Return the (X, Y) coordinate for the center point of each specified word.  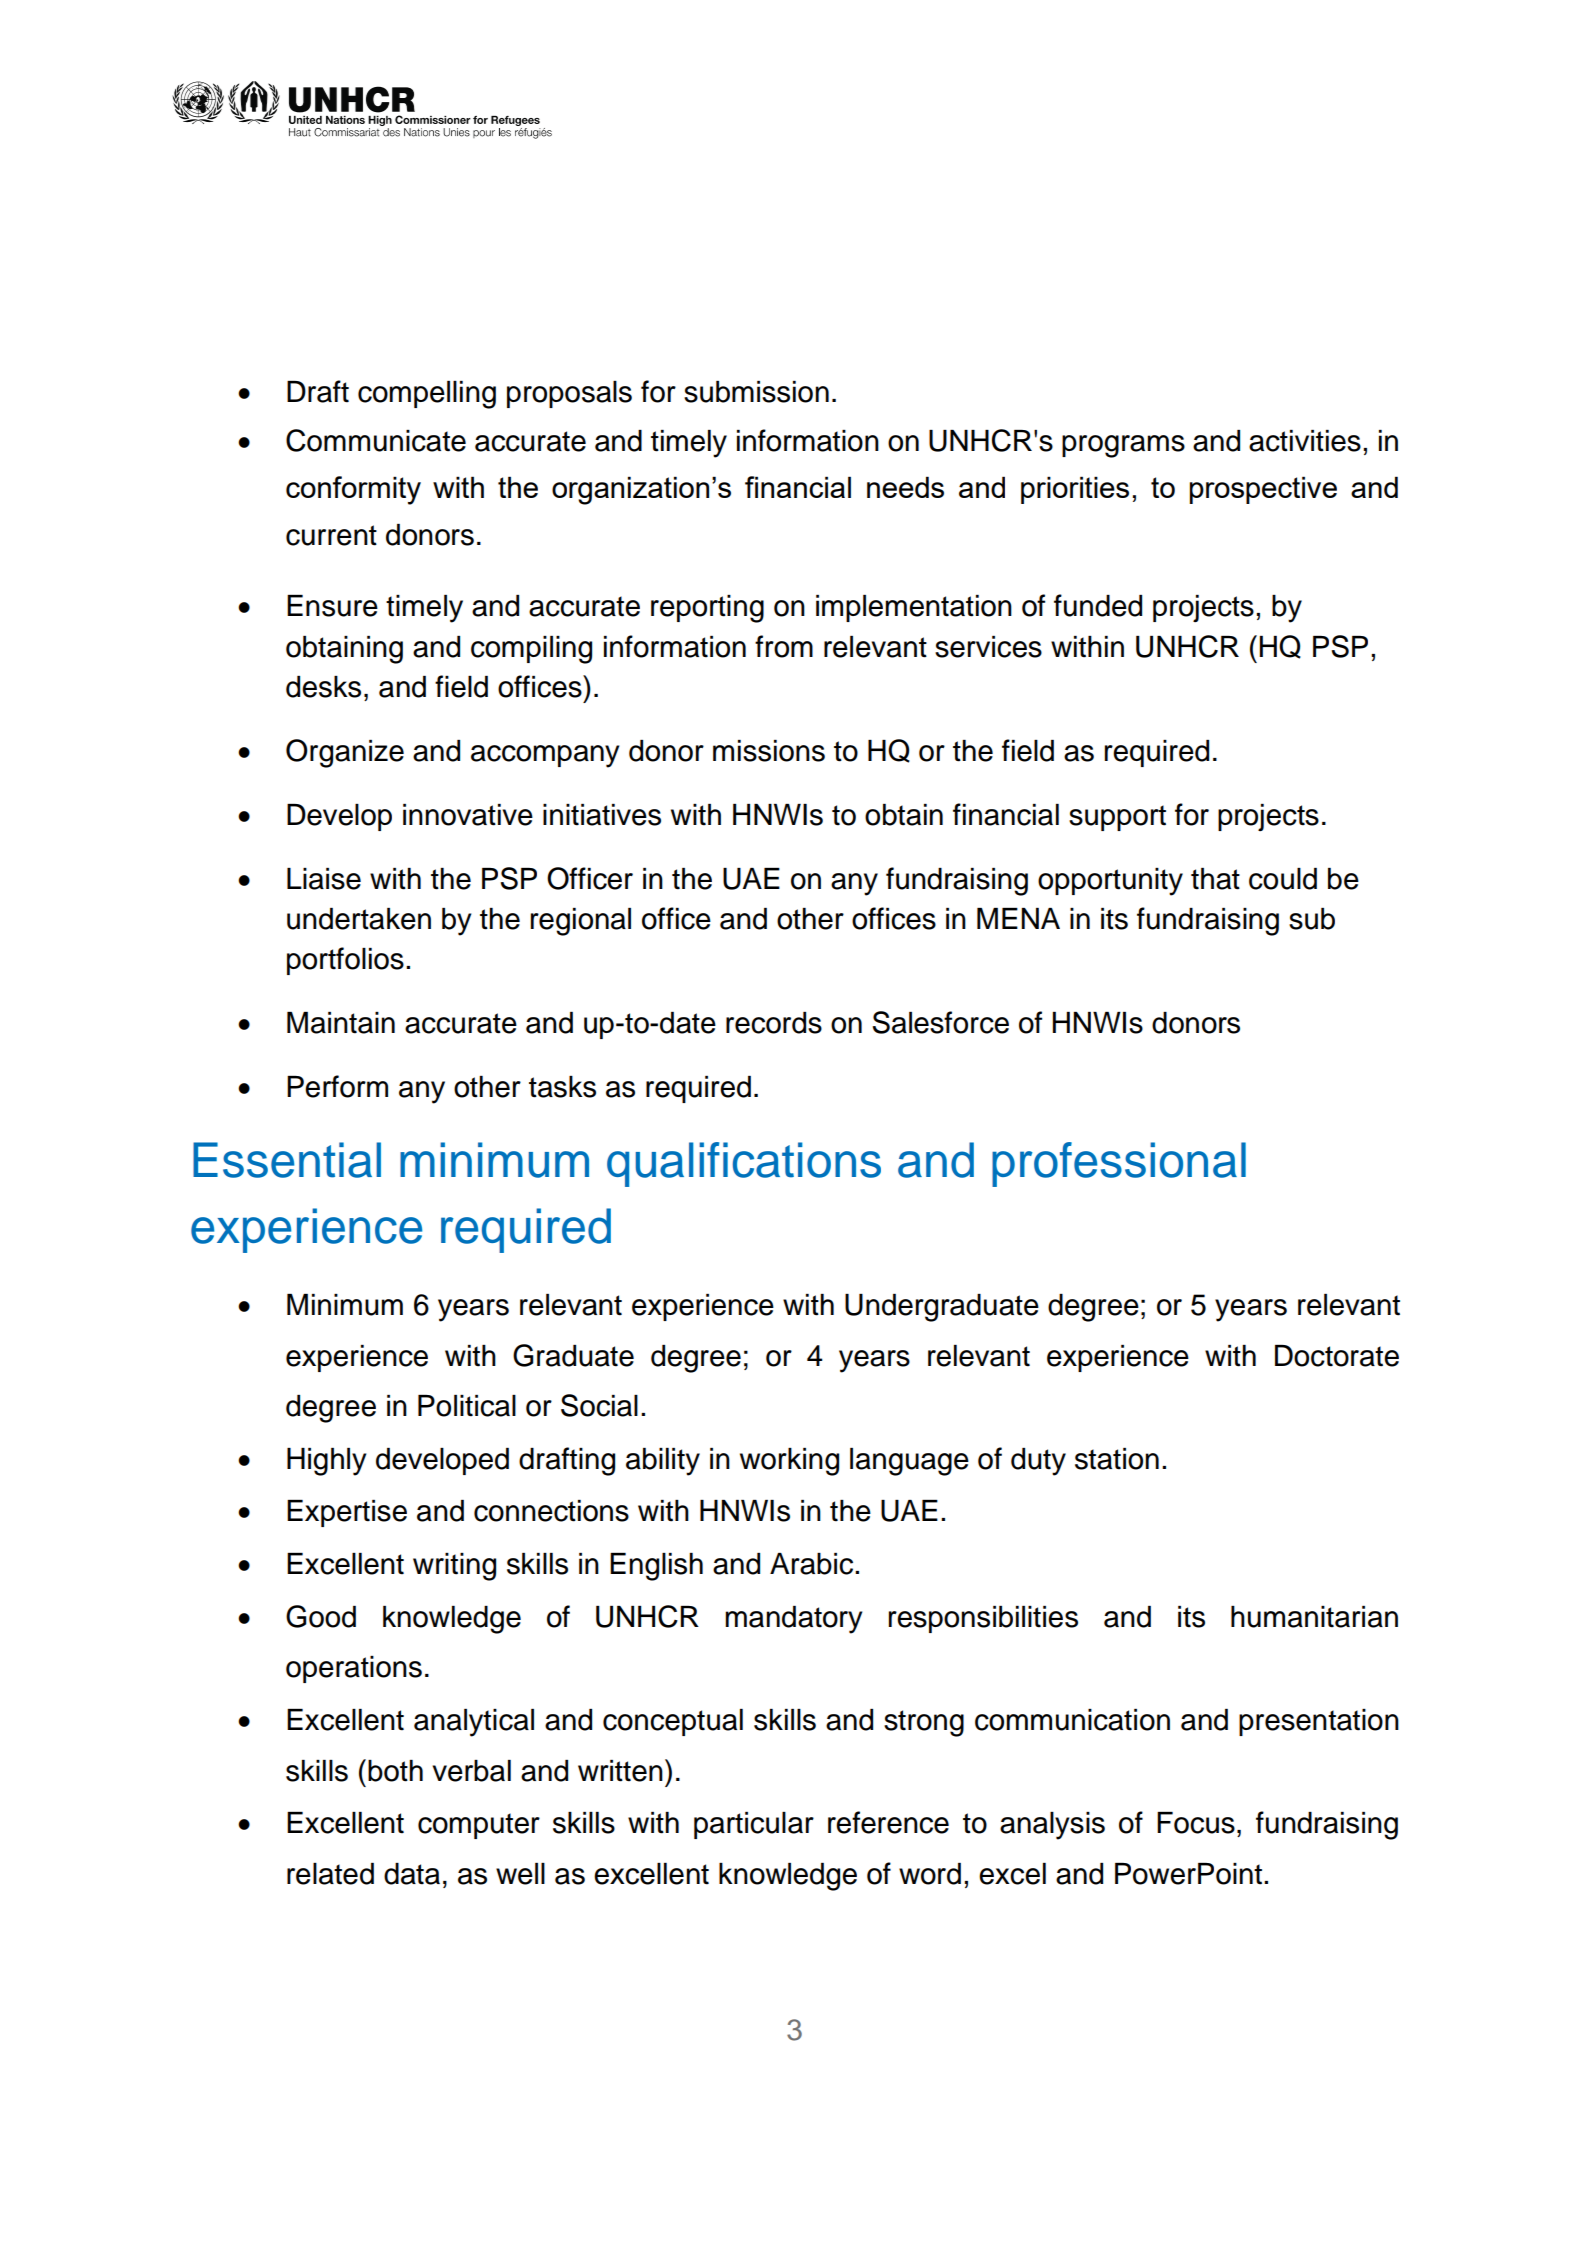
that (1215, 879)
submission (756, 392)
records (774, 1023)
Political (467, 1406)
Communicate (376, 440)
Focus (1196, 1823)
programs (1123, 446)
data (412, 1874)
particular (754, 1825)
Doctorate (1337, 1356)
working (789, 1462)
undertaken (359, 919)
